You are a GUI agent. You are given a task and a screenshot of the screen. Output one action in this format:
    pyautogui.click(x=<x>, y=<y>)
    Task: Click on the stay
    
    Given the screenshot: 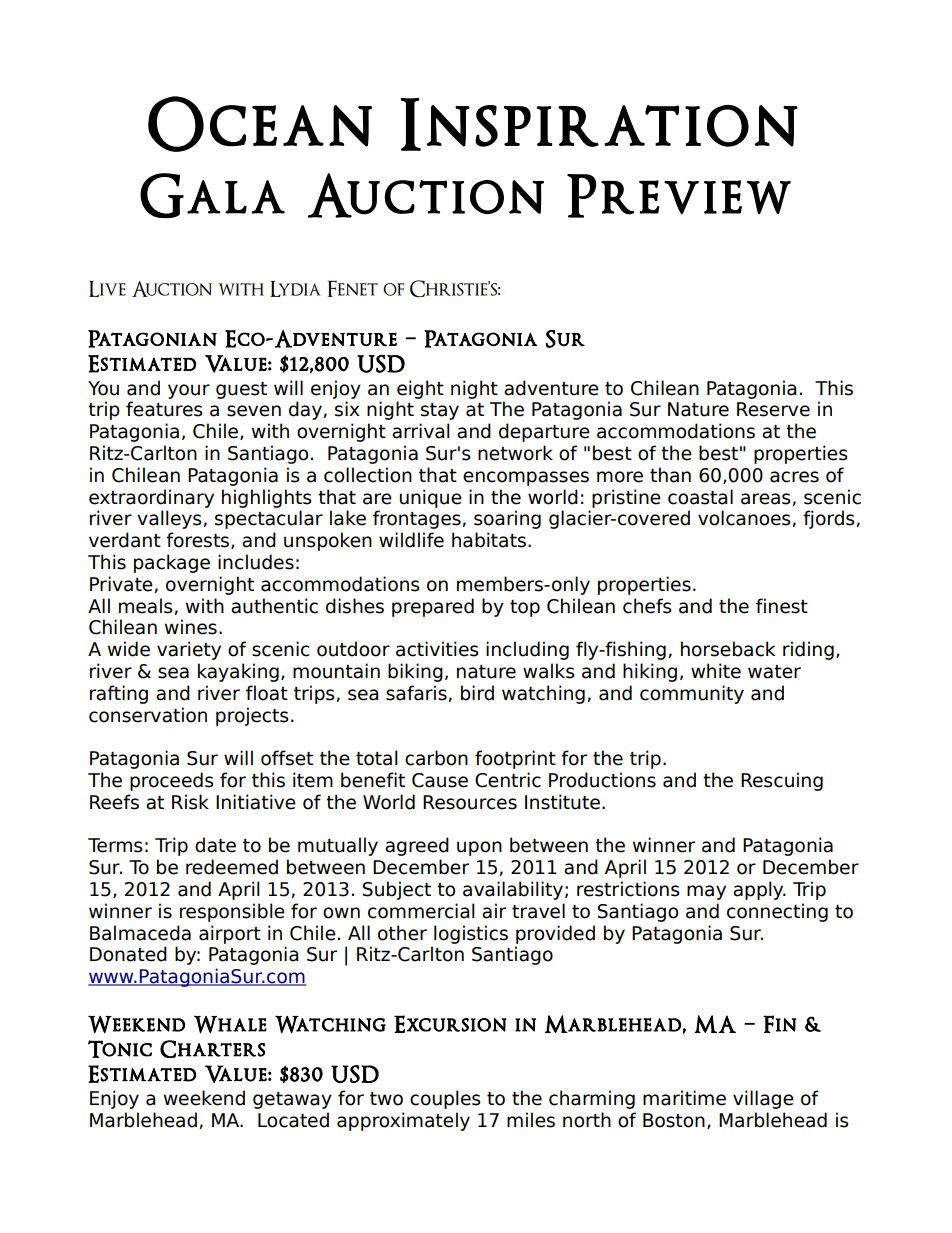 What is the action you would take?
    pyautogui.click(x=440, y=411)
